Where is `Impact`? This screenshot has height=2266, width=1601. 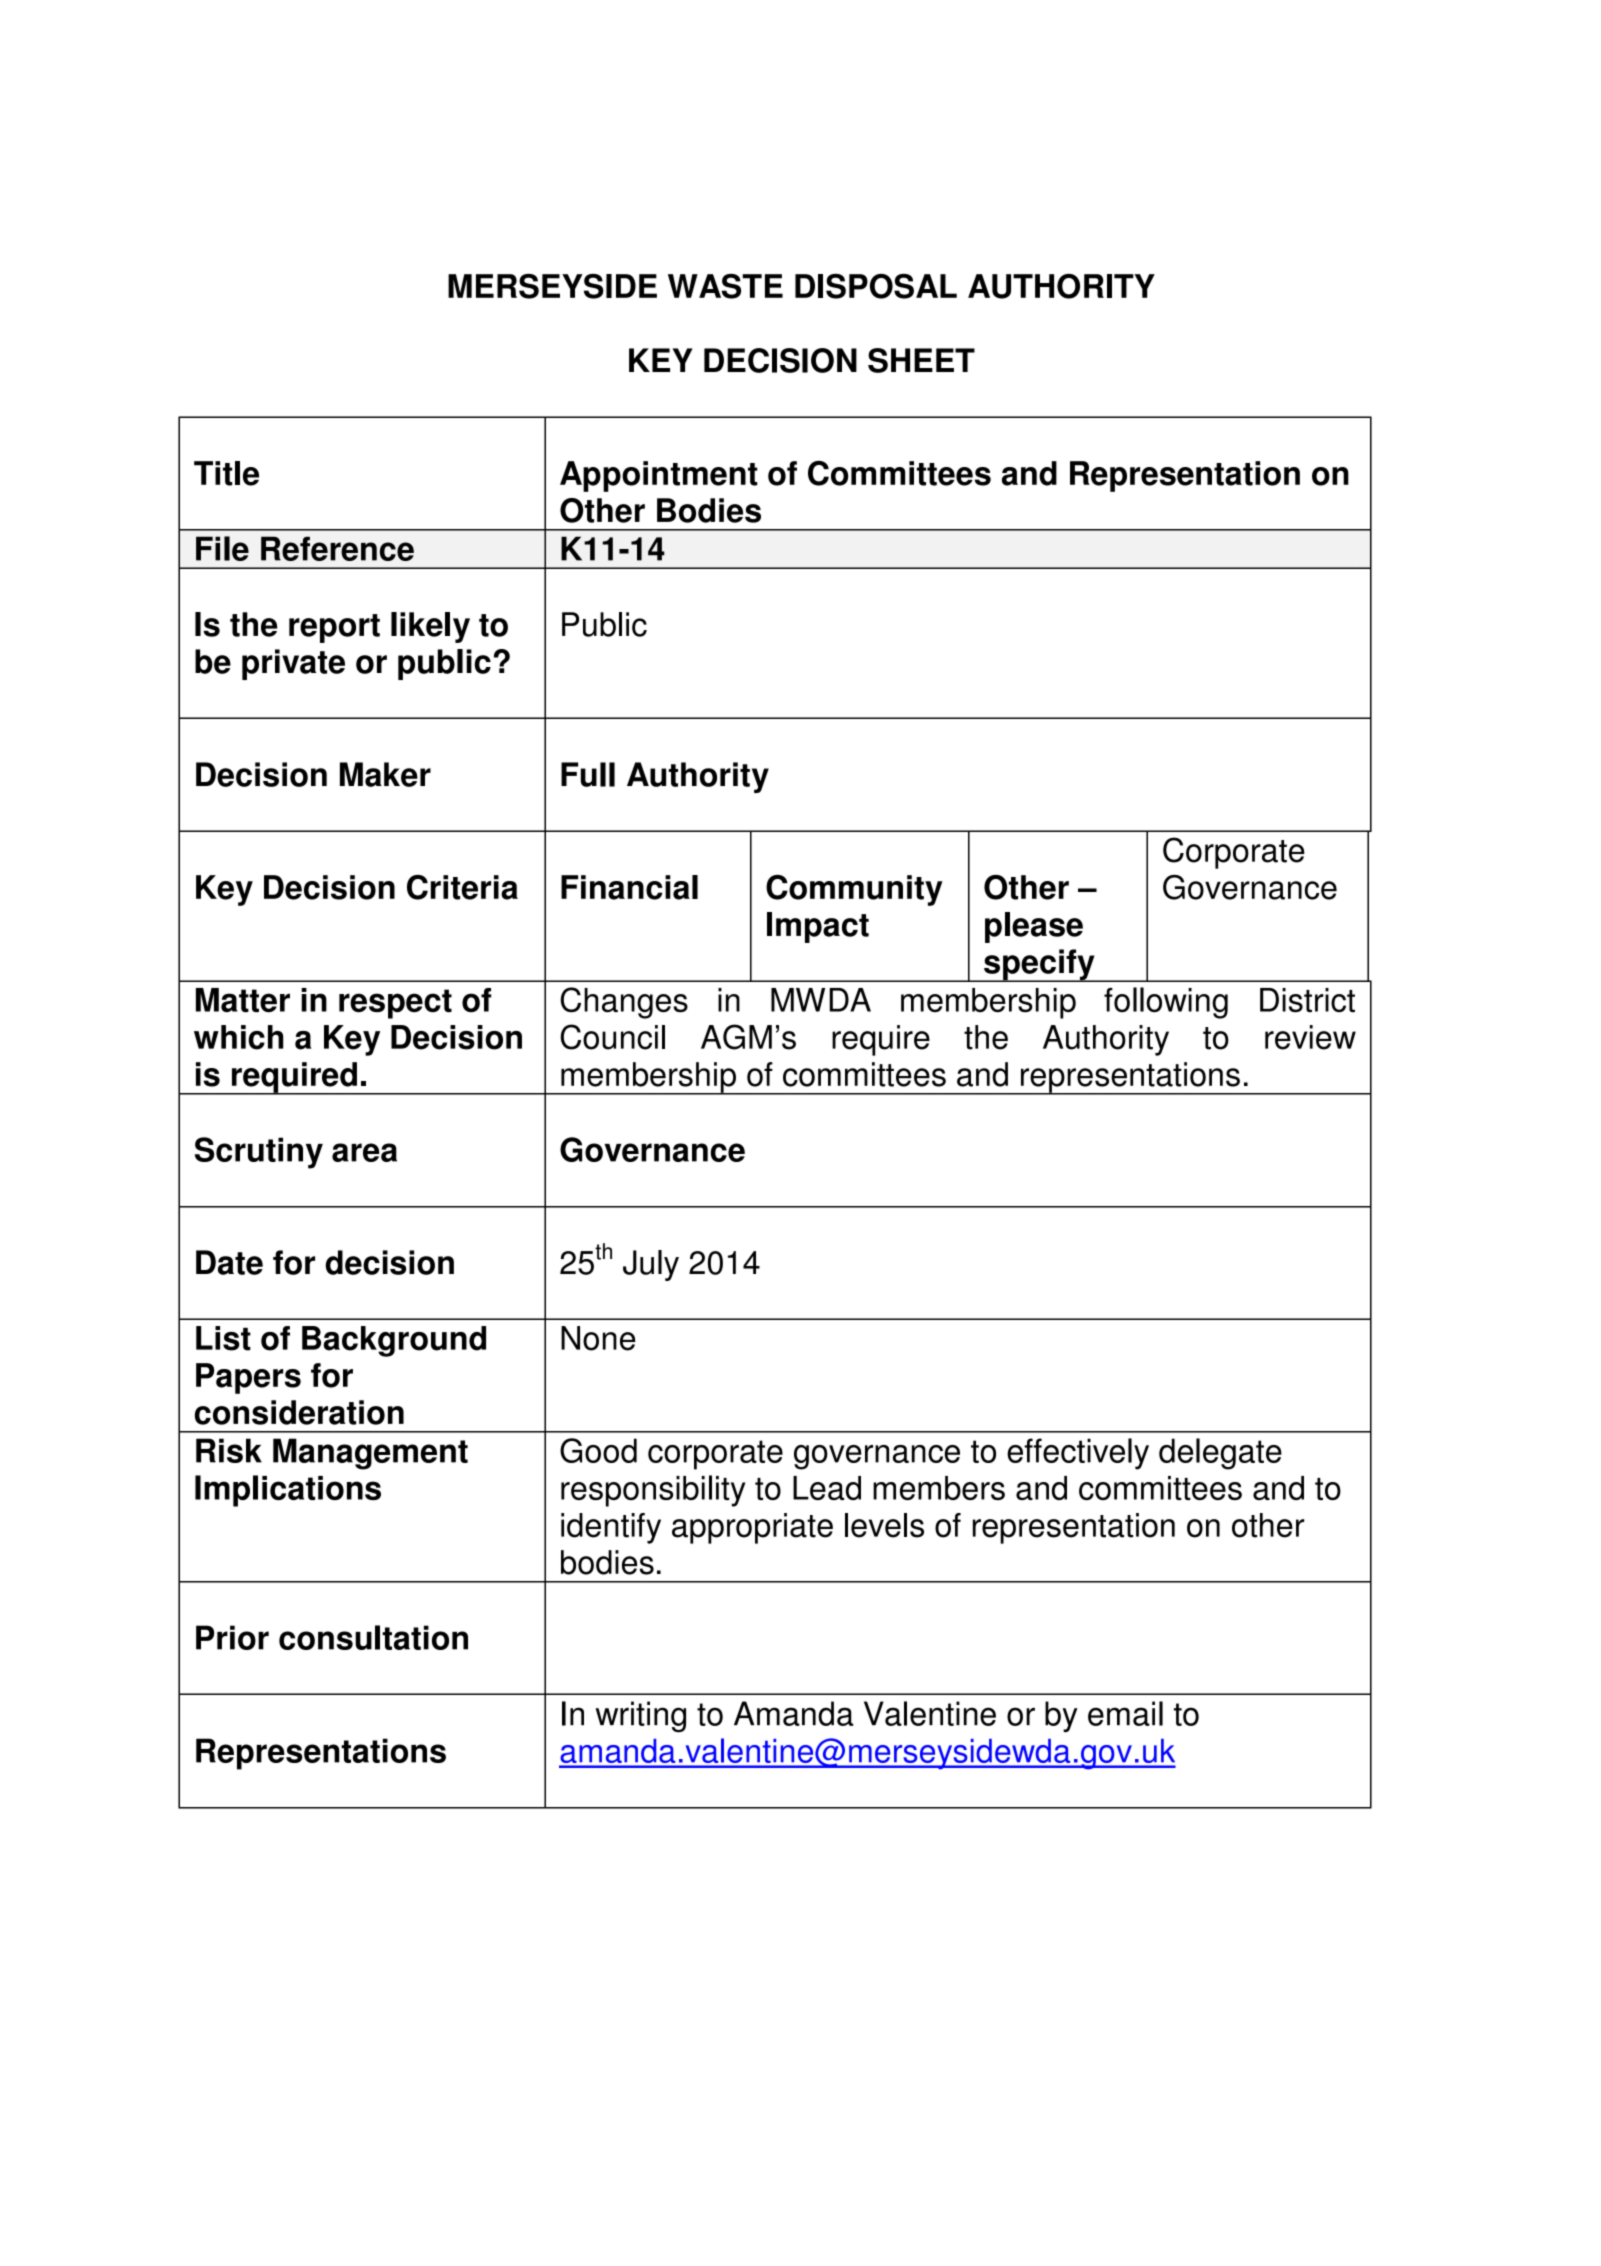 Impact is located at coordinates (818, 927).
